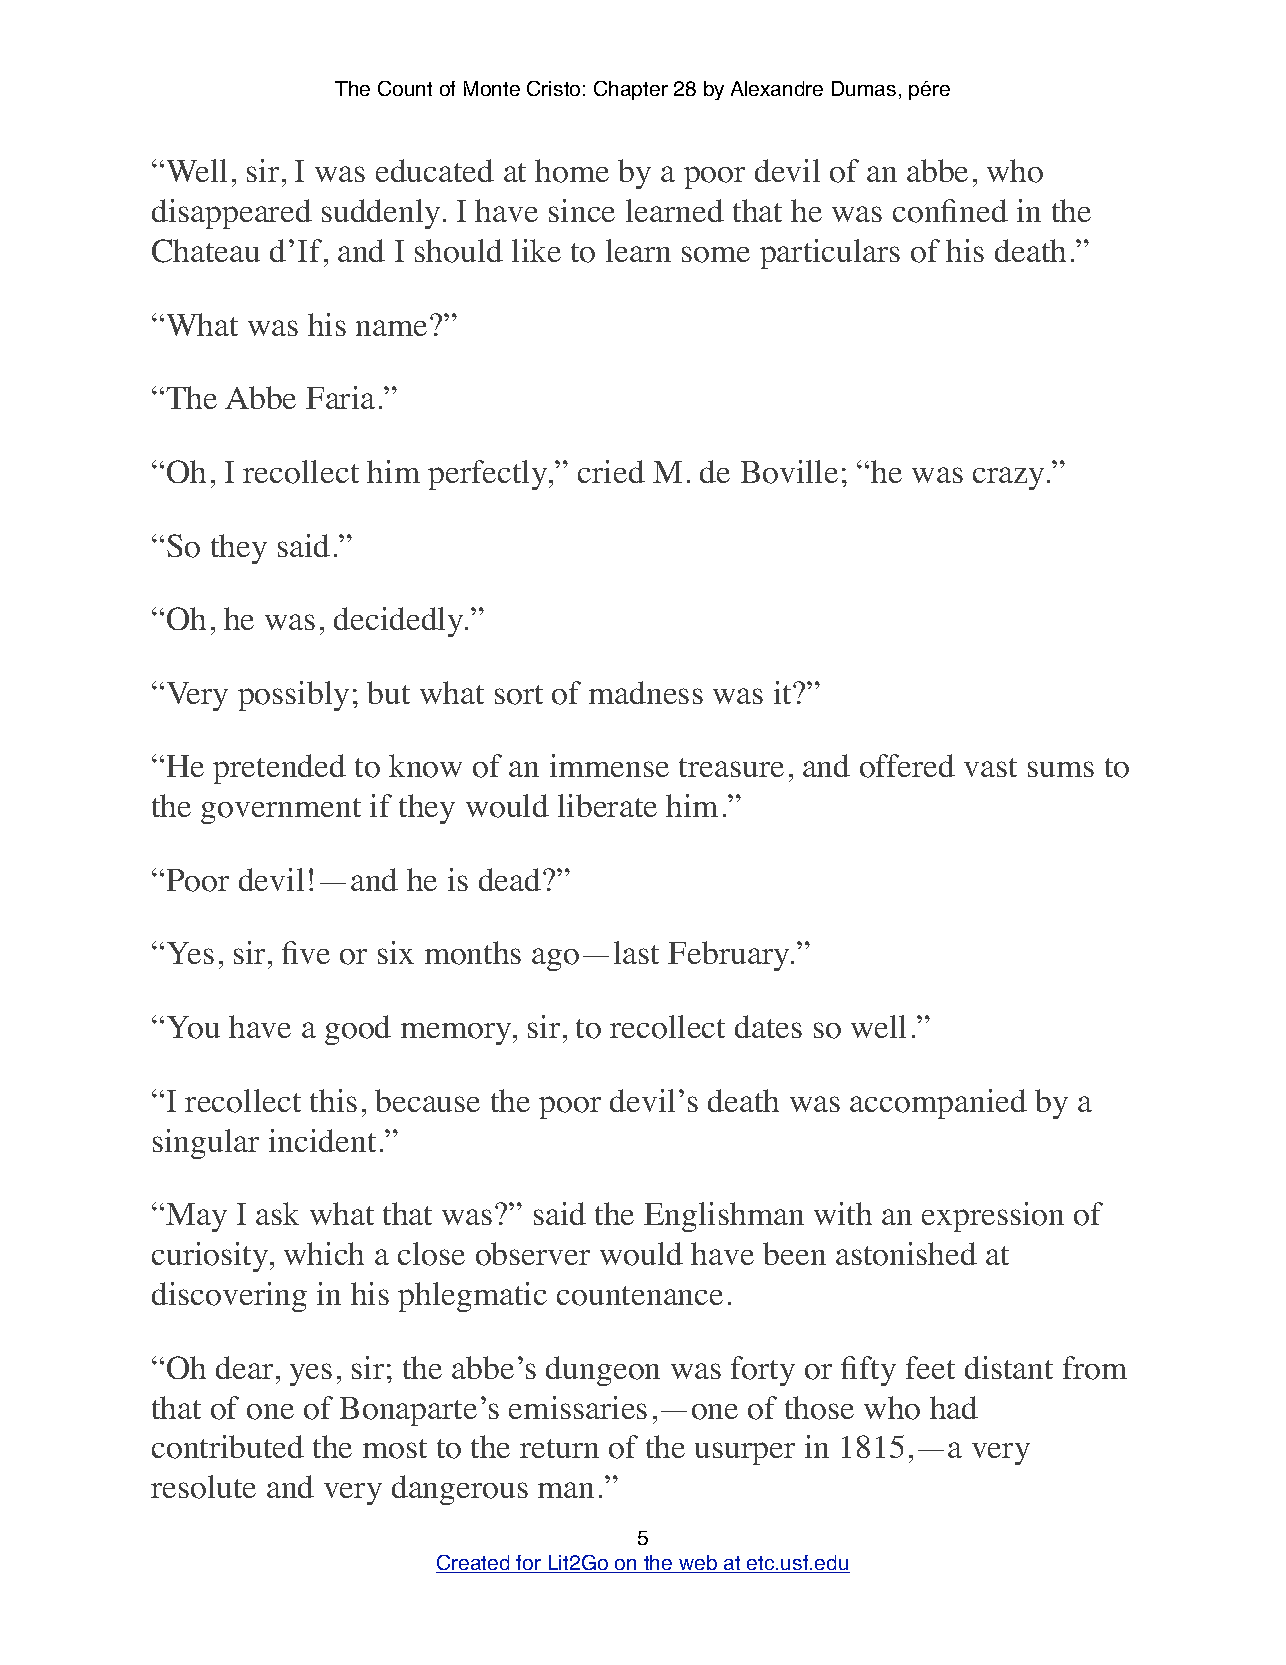 The width and height of the screenshot is (1286, 1665). Describe the element at coordinates (954, 1407) in the screenshot. I see `had` at that location.
